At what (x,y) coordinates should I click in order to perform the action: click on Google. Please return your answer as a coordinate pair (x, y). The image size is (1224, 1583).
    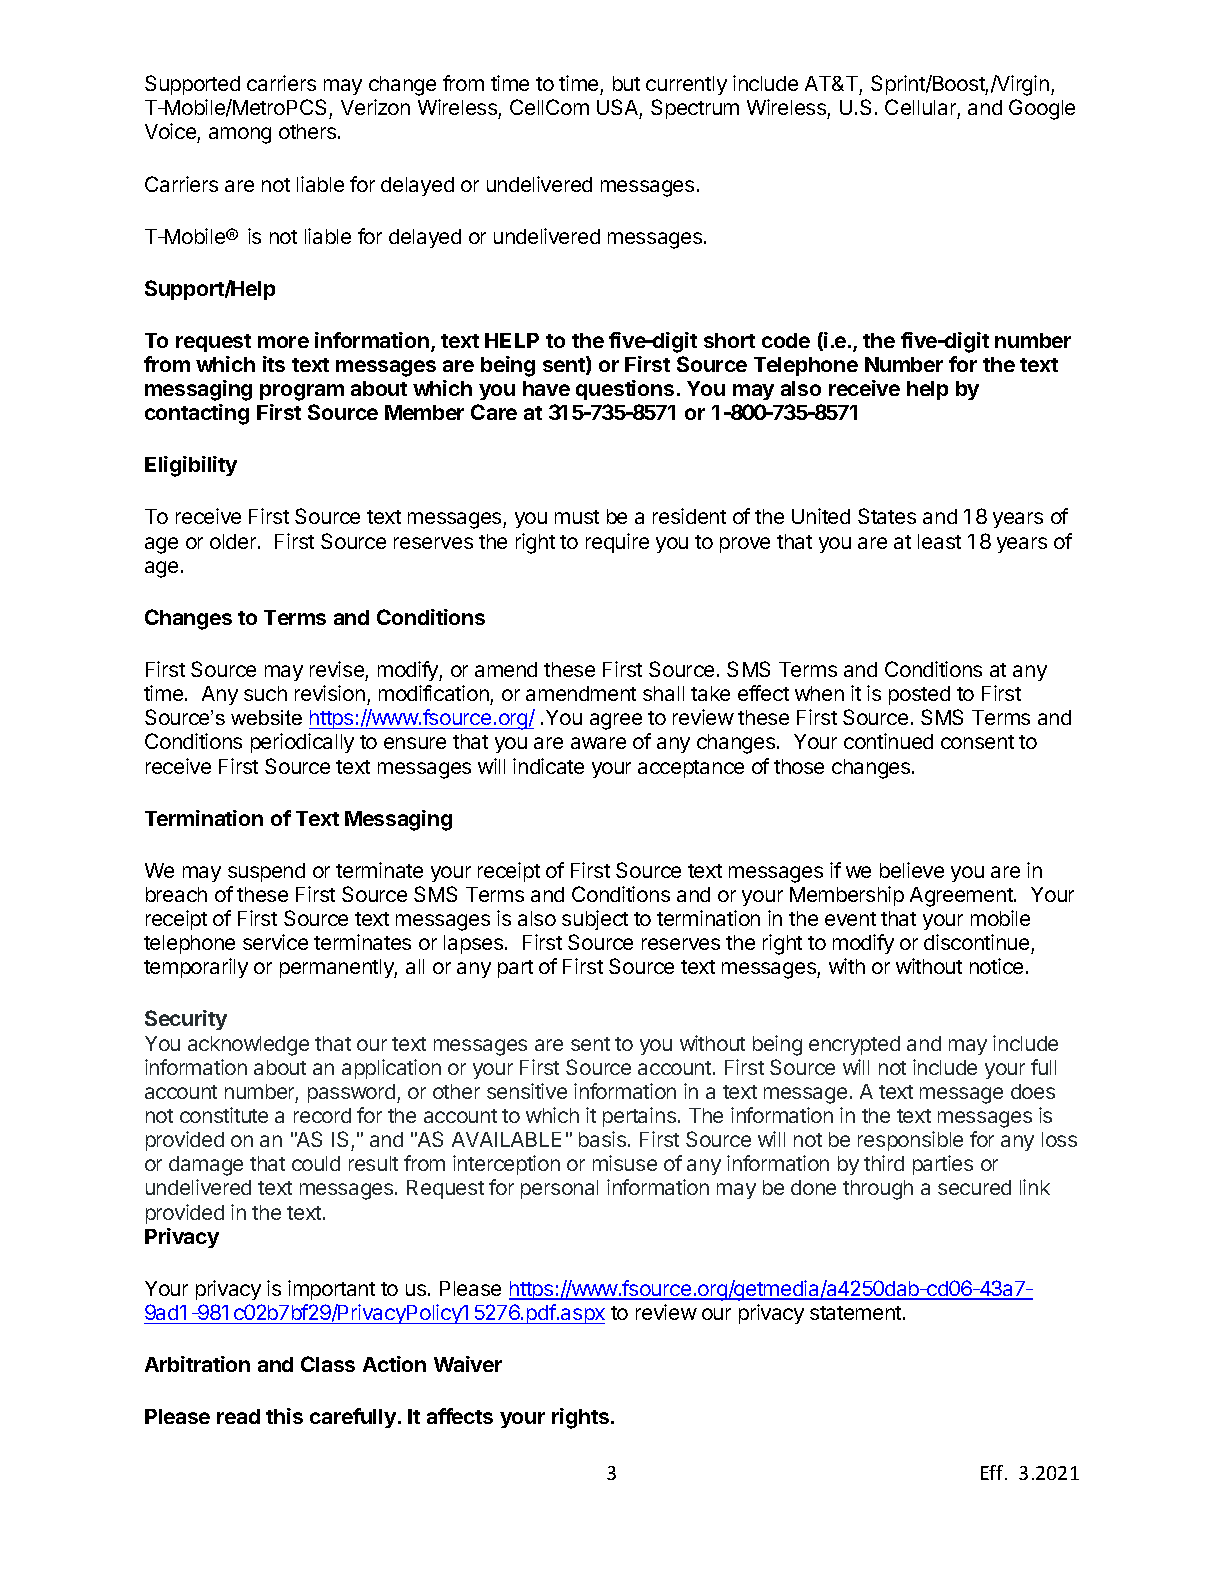
    Looking at the image, I should click on (1042, 109).
